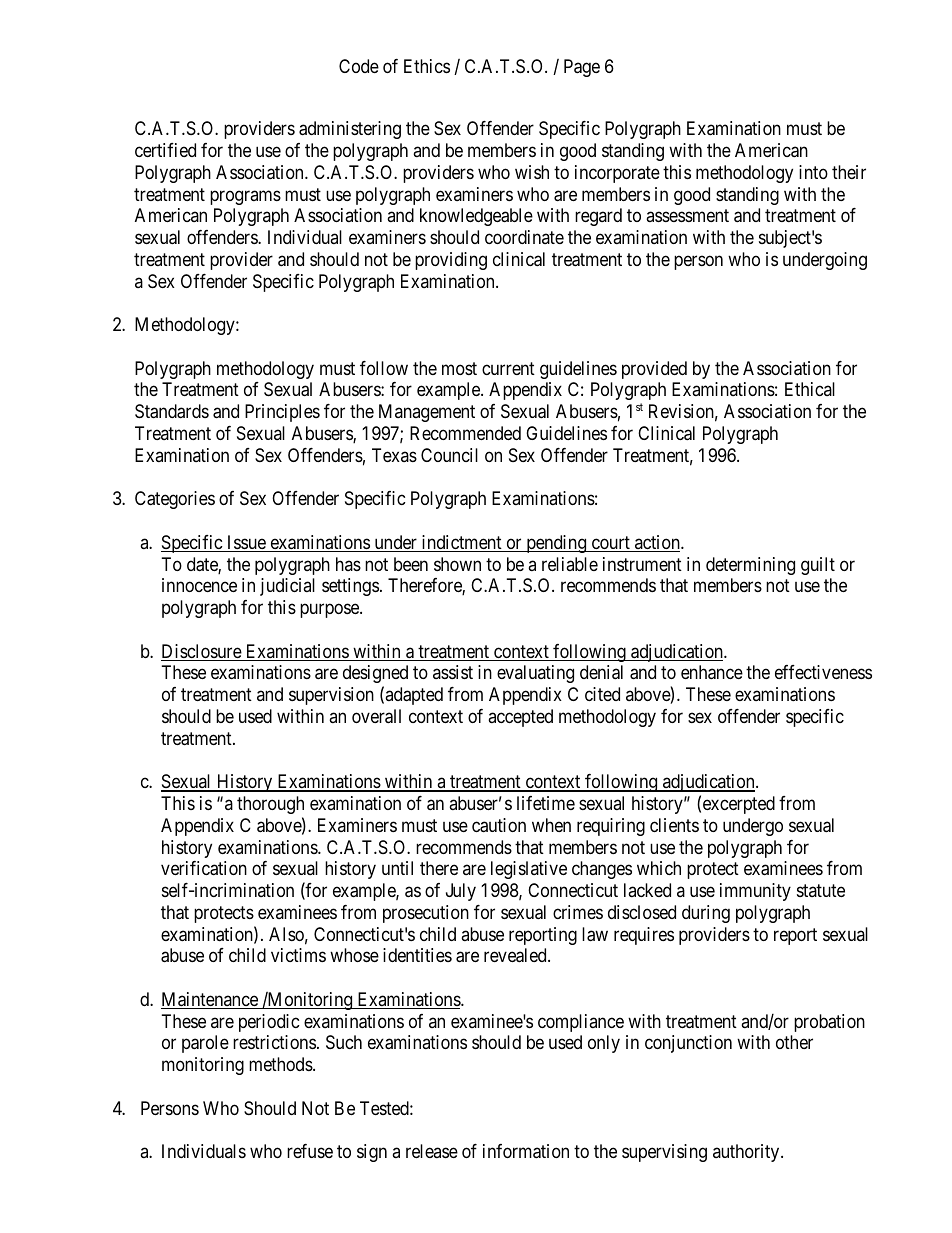 This screenshot has width=952, height=1233. What do you see at coordinates (204, 868) in the screenshot?
I see `verification` at bounding box center [204, 868].
